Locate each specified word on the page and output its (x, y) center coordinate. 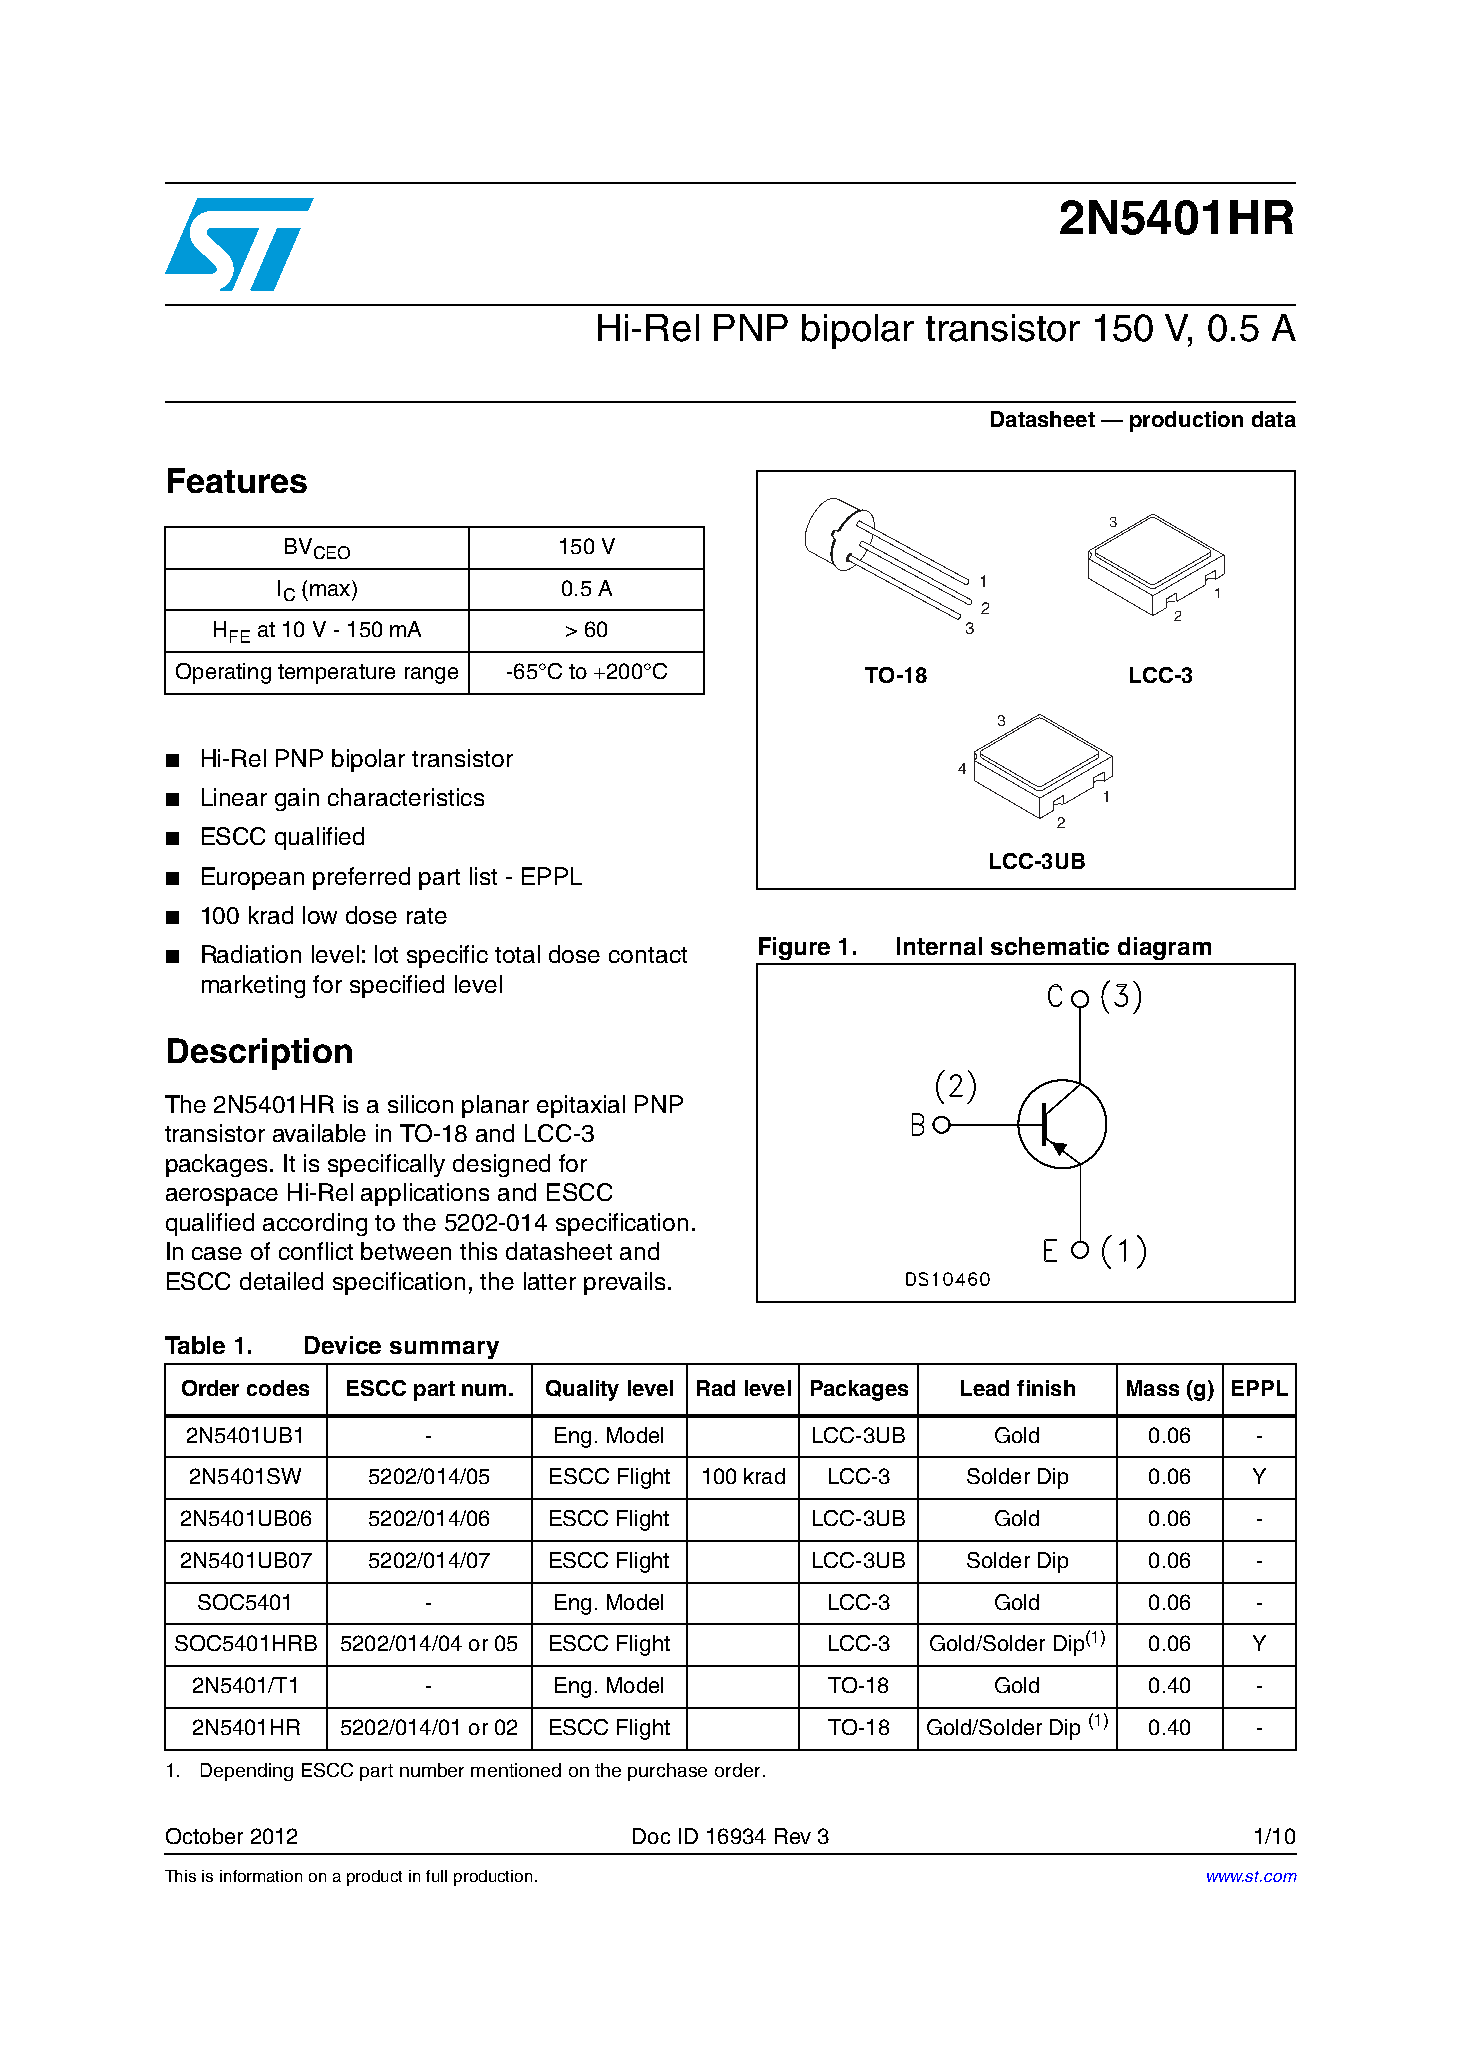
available (319, 1133)
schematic (1050, 946)
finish (1046, 1388)
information (261, 1876)
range (431, 675)
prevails (626, 1283)
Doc (651, 1836)
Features (237, 480)
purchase (667, 1772)
